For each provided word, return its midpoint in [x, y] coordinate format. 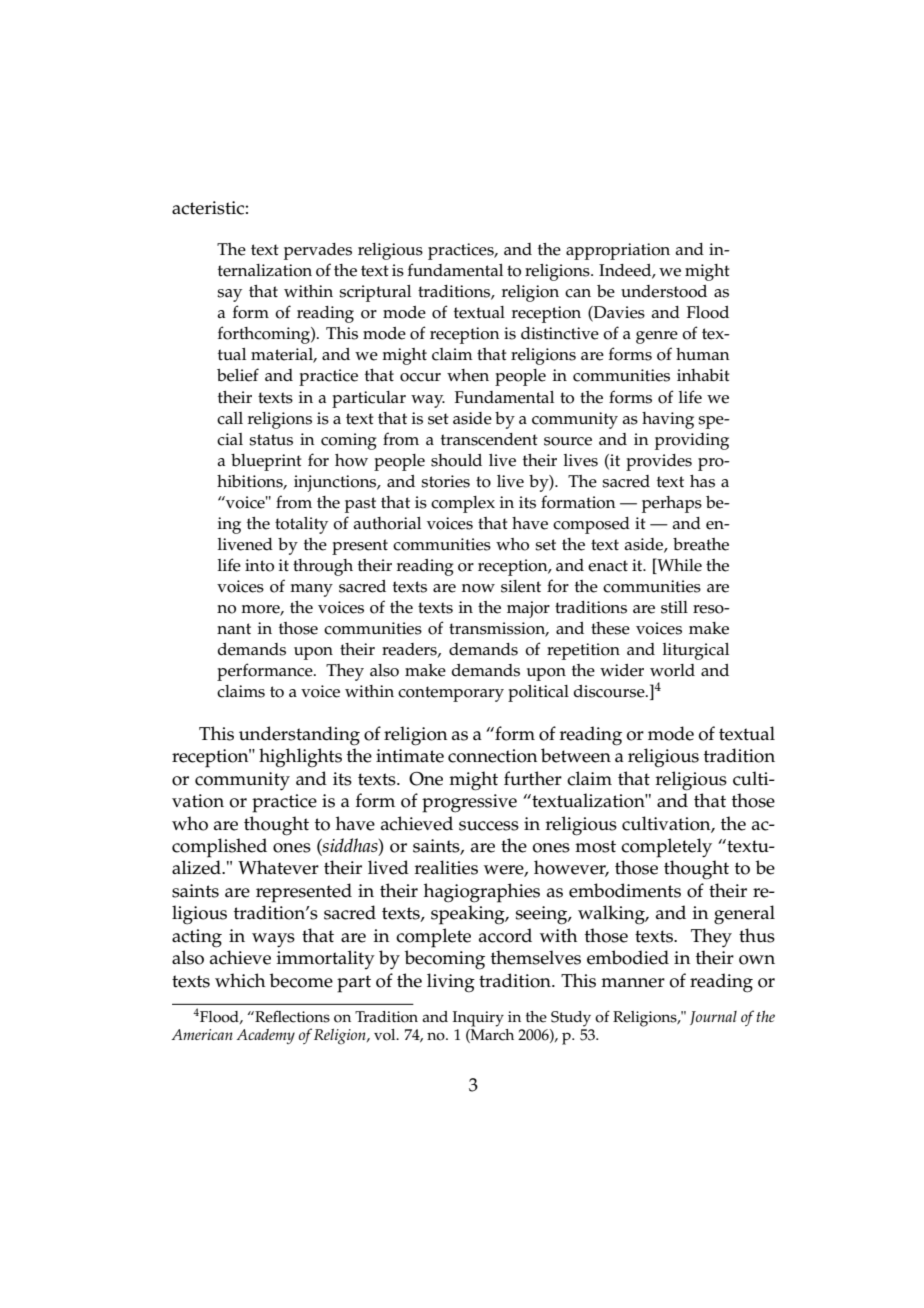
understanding [299, 736]
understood [664, 291]
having [668, 420]
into [259, 565]
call [230, 418]
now [478, 588]
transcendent [489, 439]
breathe [701, 544]
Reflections [291, 1016]
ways [273, 940]
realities [446, 867]
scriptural [375, 293]
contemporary [451, 694]
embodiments [625, 890]
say [229, 295]
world [672, 670]
